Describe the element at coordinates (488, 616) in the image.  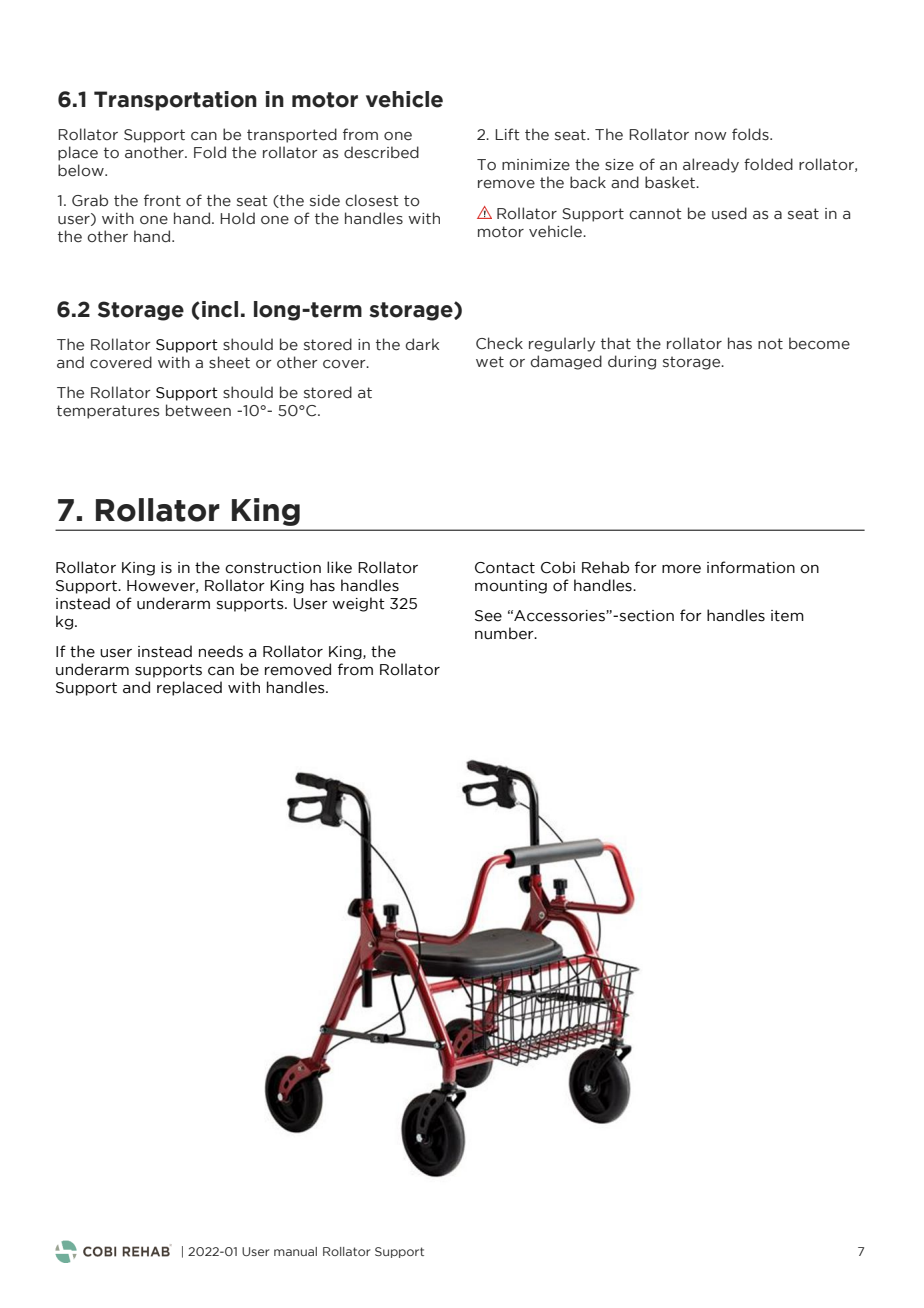
I see `See` at that location.
